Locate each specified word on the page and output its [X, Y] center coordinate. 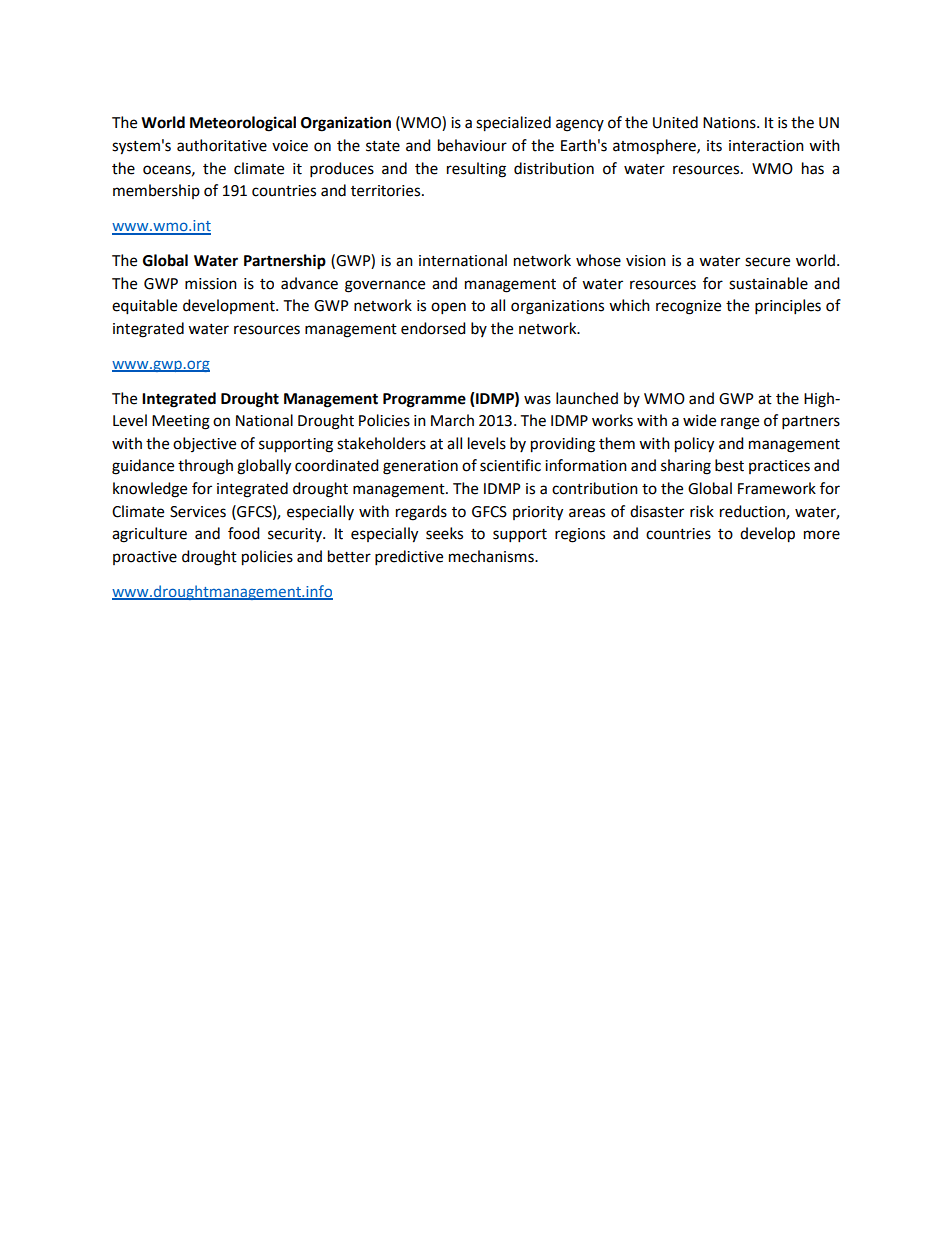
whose [598, 260]
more [822, 535]
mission [211, 284]
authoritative [222, 145]
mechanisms [492, 556]
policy [694, 445]
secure [767, 262]
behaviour [472, 145]
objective [204, 444]
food [244, 533]
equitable [144, 307]
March [452, 420]
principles [788, 307]
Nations [730, 123]
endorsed [433, 328]
